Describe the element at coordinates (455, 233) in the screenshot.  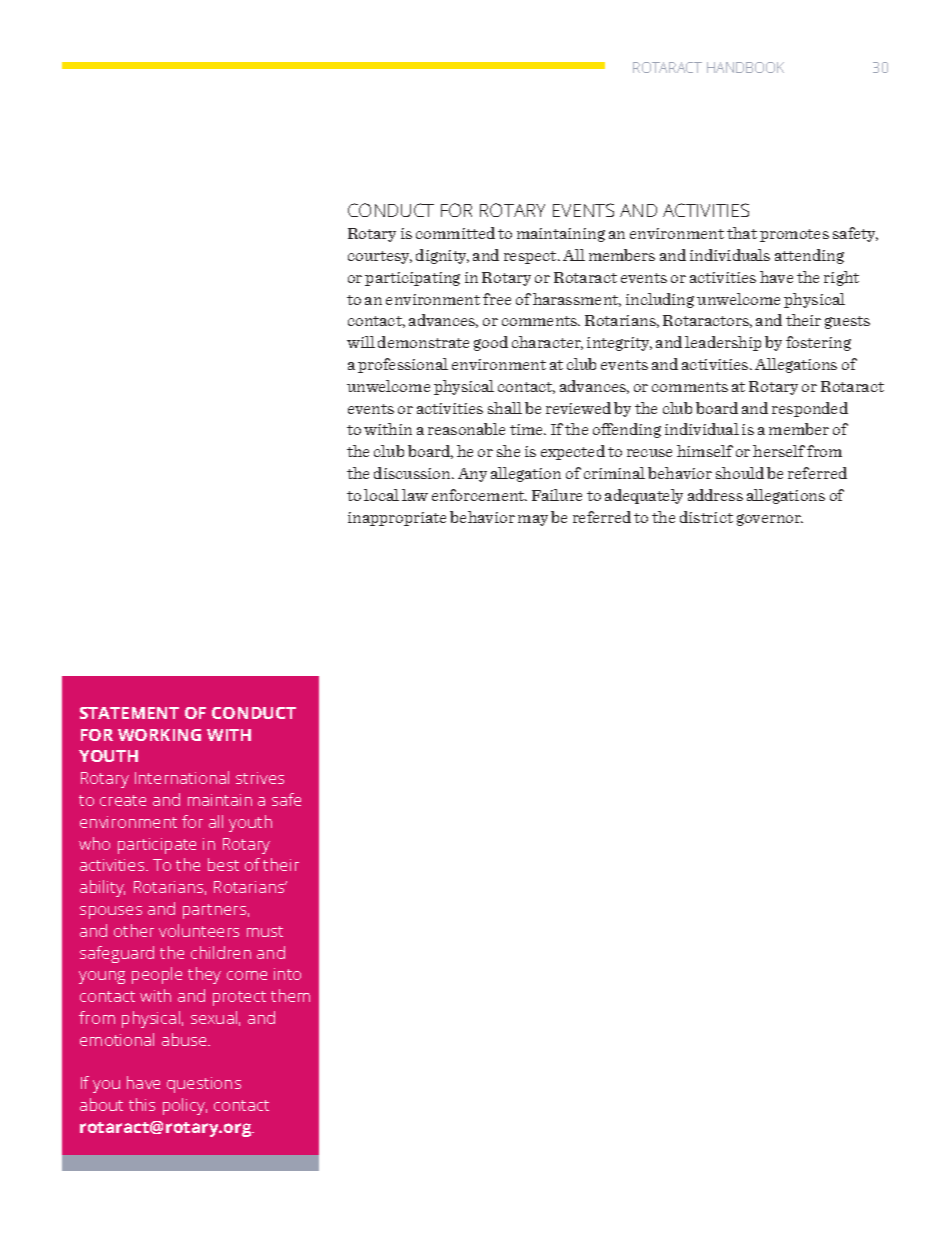
I see `committed` at that location.
